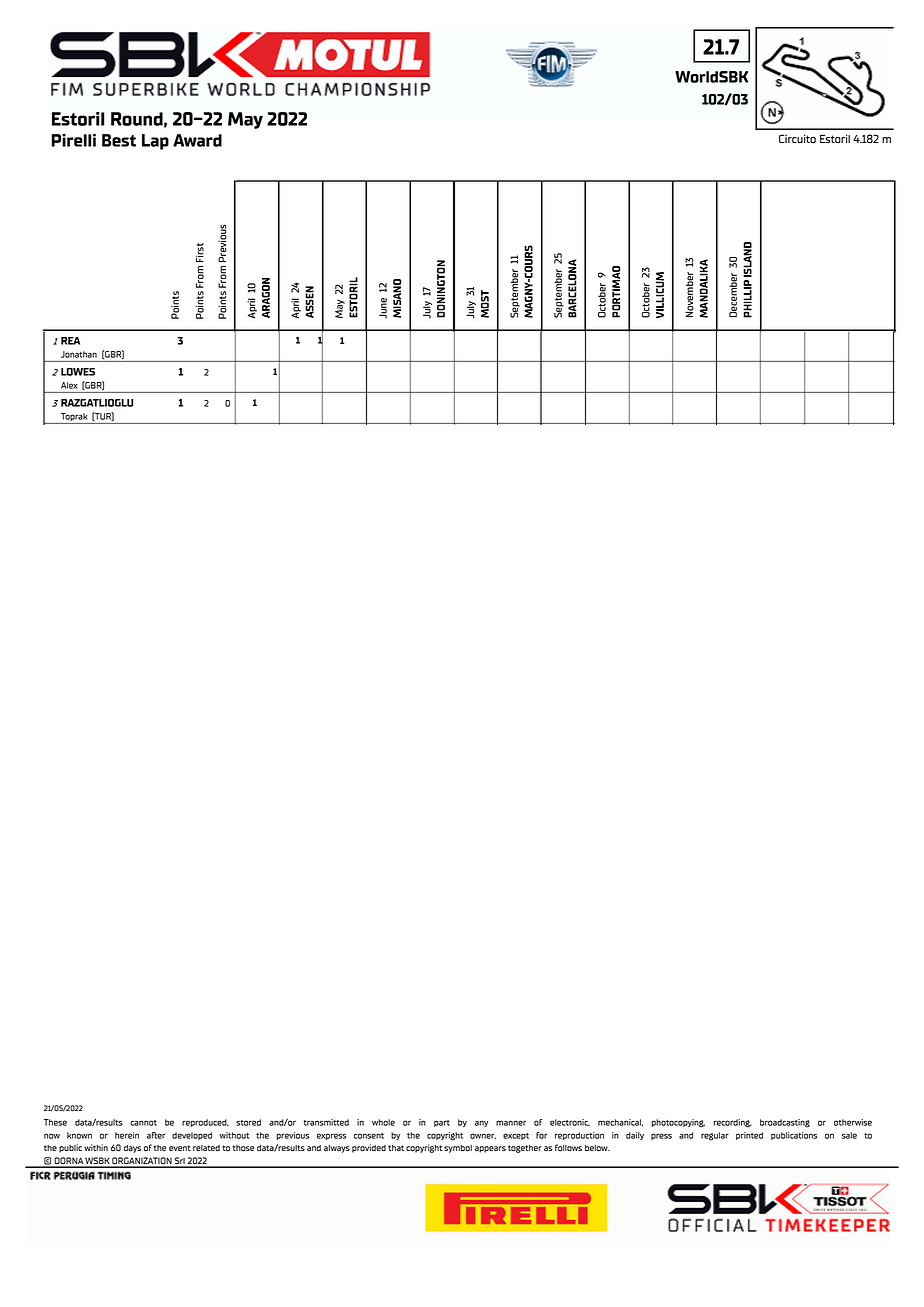 Image resolution: width=924 pixels, height=1307 pixels. I want to click on recording, so click(732, 1123).
